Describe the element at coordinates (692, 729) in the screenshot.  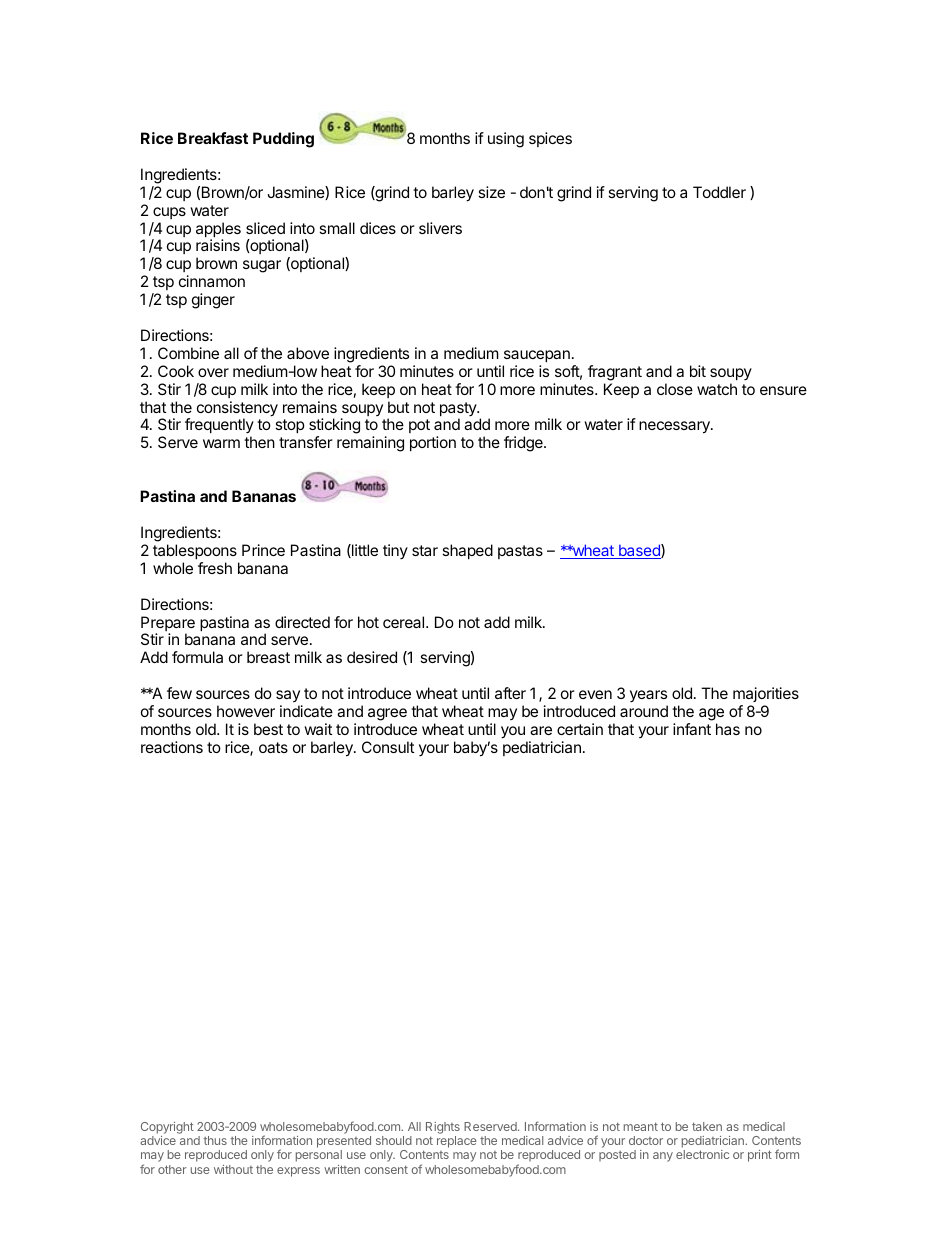
I see `infant` at that location.
